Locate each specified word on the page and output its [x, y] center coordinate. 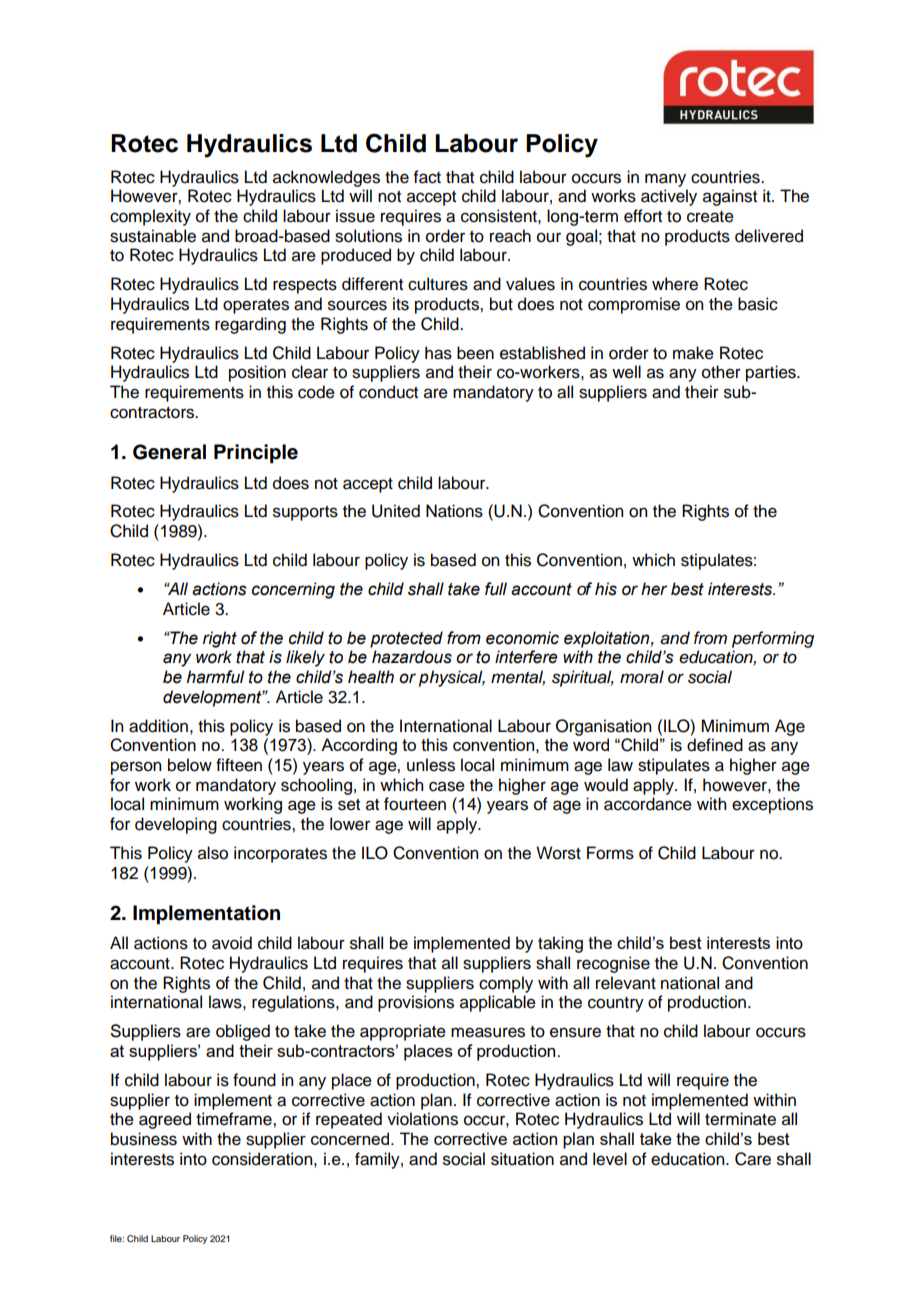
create [710, 217]
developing [176, 825]
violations [422, 1119]
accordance [648, 804]
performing [773, 639]
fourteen [415, 804]
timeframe [235, 1119]
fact [427, 177]
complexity [150, 217]
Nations [454, 511]
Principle [256, 454]
